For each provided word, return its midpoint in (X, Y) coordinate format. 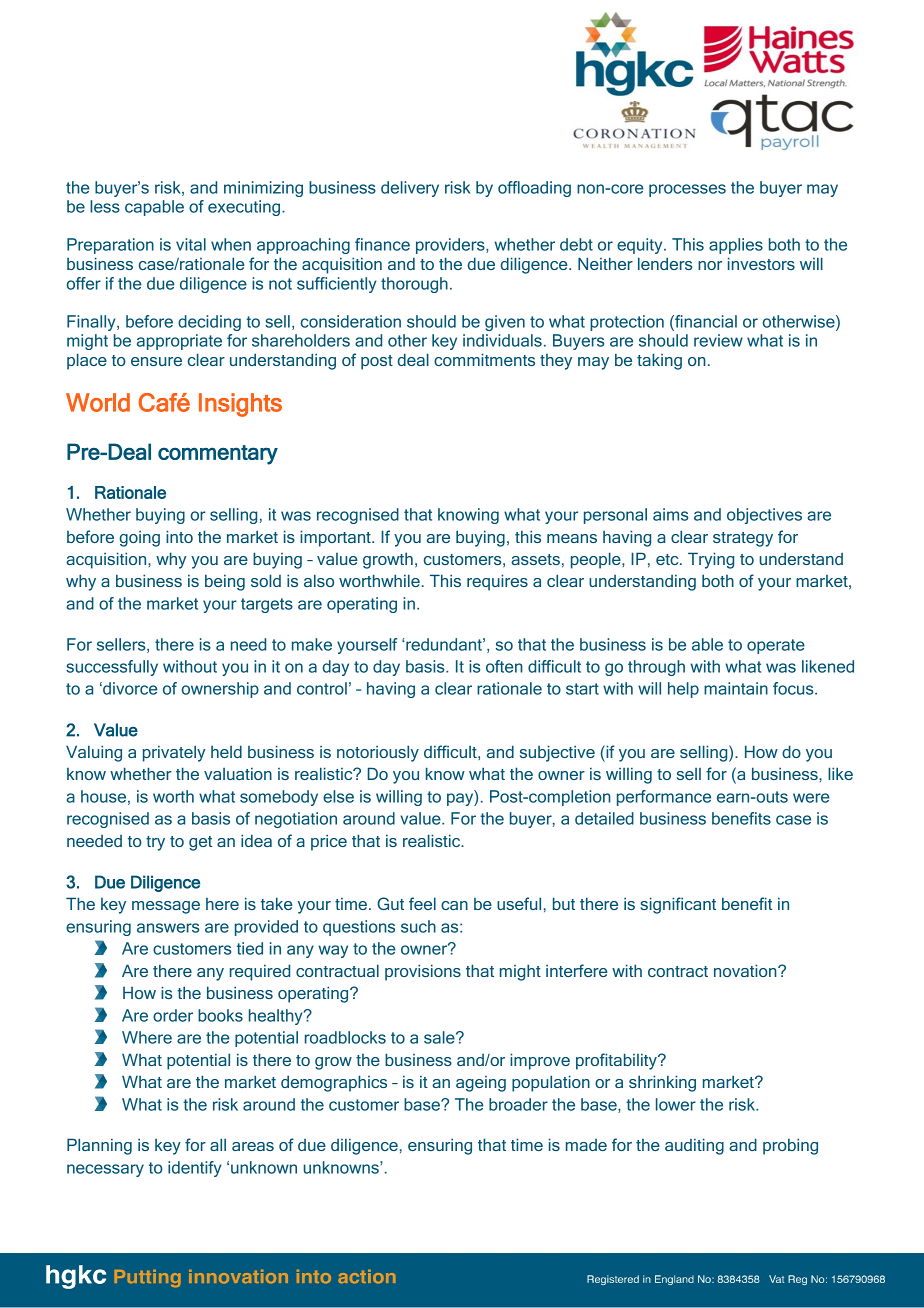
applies (736, 246)
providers (451, 246)
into (179, 536)
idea (256, 840)
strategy (743, 539)
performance (664, 798)
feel (422, 903)
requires (497, 582)
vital (191, 244)
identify (194, 1169)
